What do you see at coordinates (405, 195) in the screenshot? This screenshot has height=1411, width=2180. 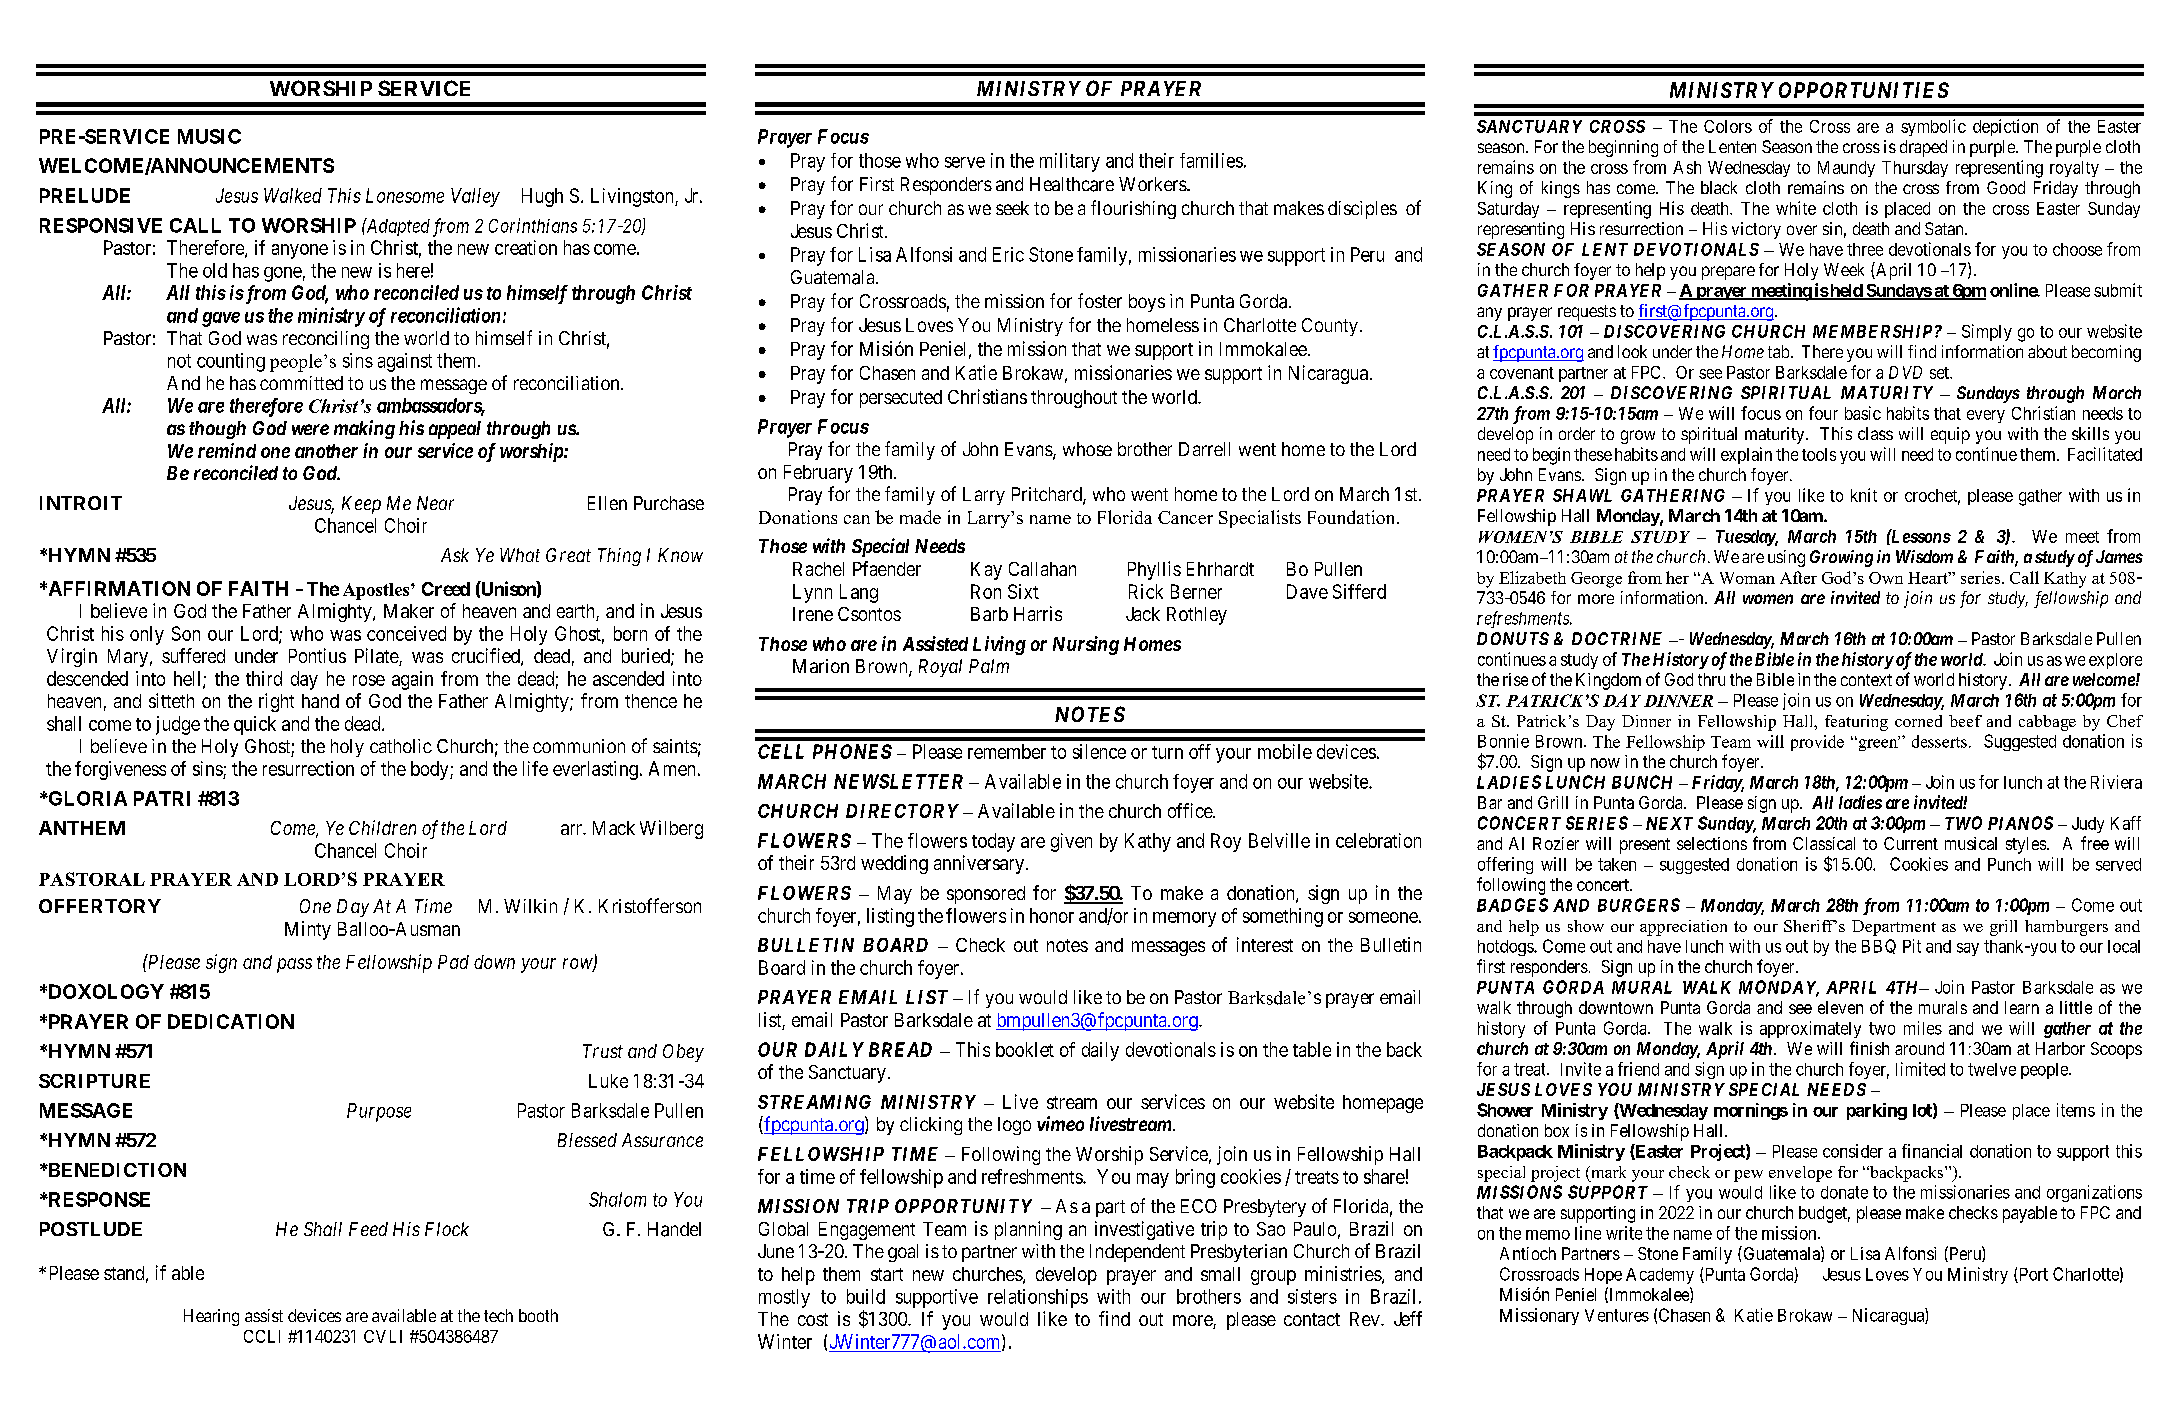 I see `Lonesome` at bounding box center [405, 195].
